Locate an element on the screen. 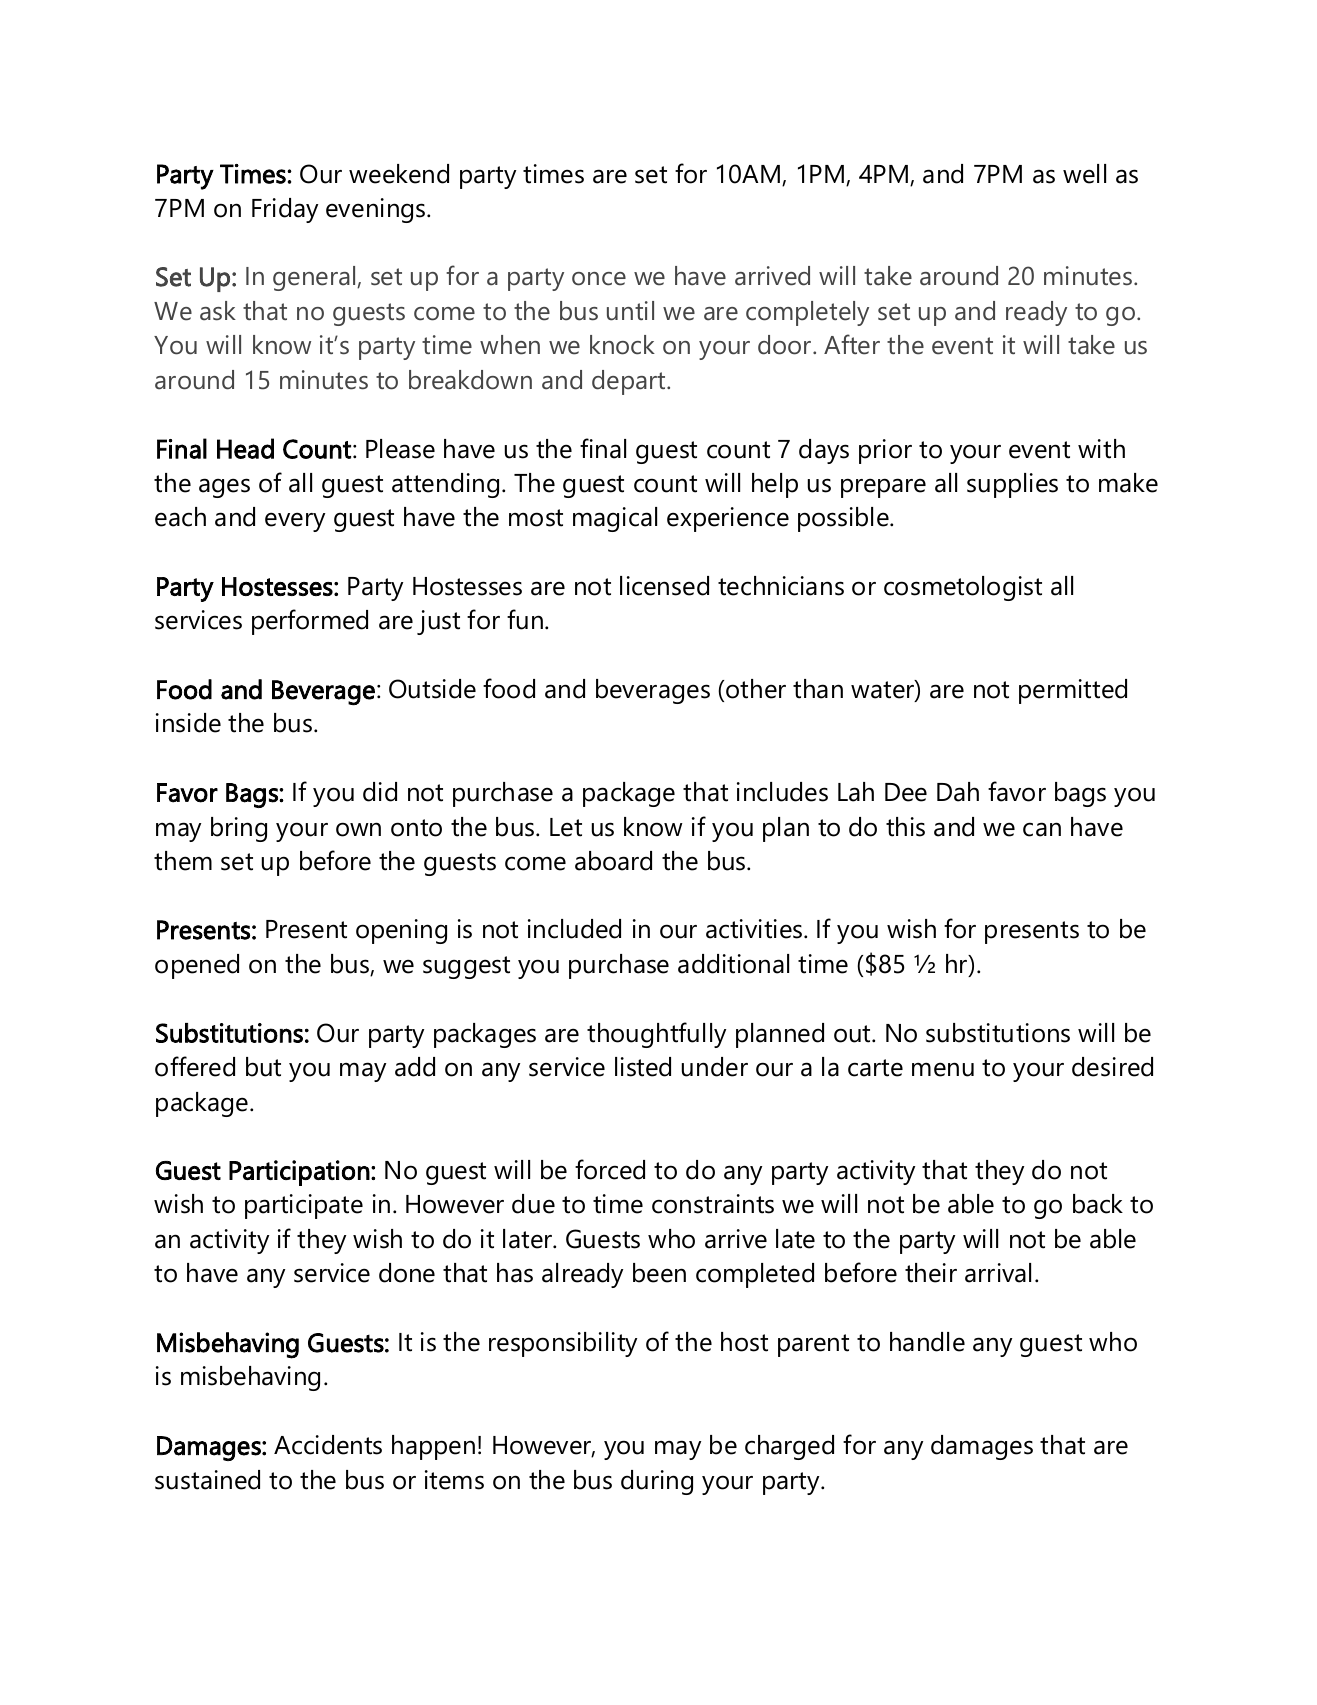 Image resolution: width=1317 pixels, height=1705 pixels. performed is located at coordinates (310, 622).
